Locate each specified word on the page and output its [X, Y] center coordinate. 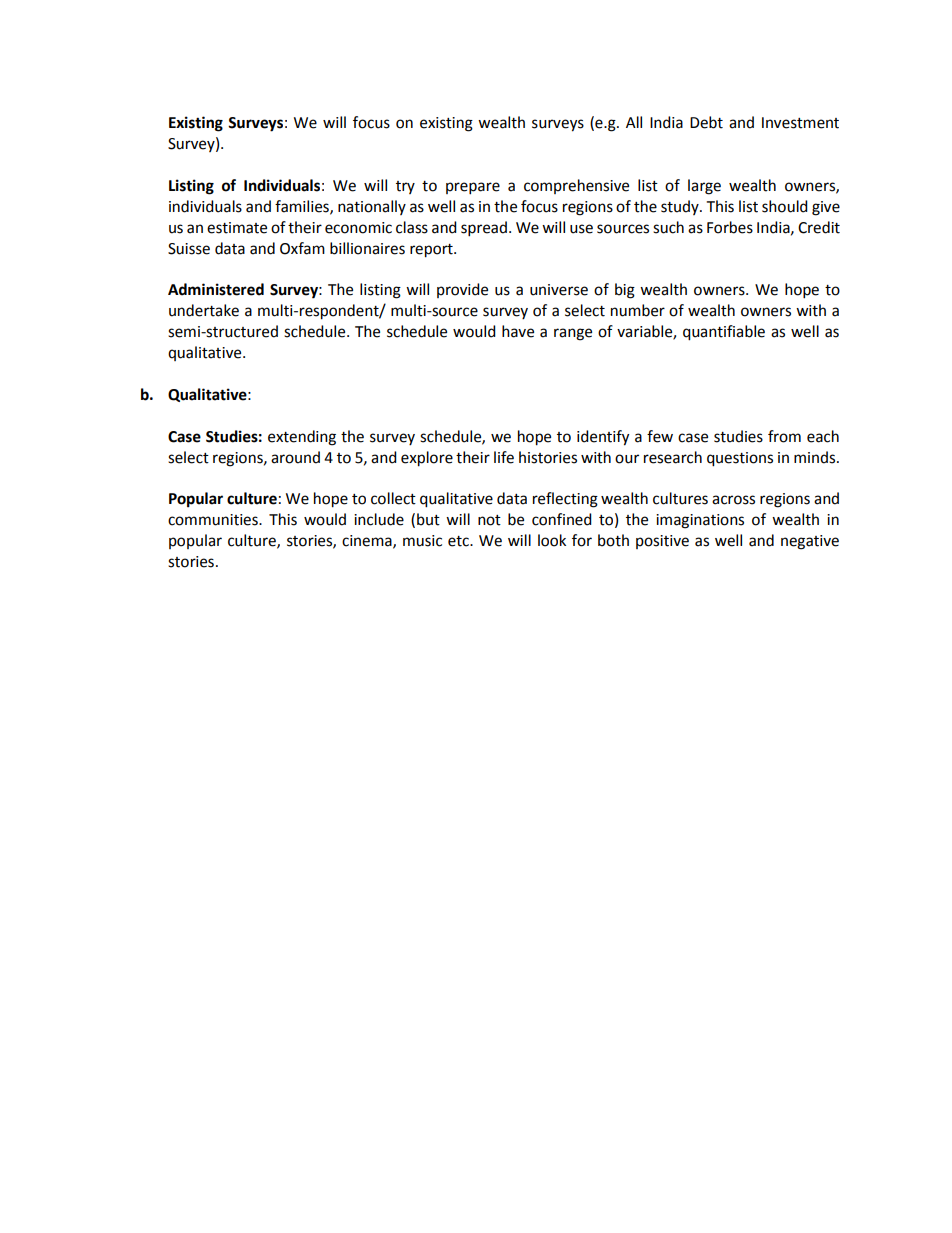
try [405, 187]
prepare [473, 188]
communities [214, 520]
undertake [204, 310]
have [518, 331]
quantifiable [724, 333]
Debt [706, 122]
